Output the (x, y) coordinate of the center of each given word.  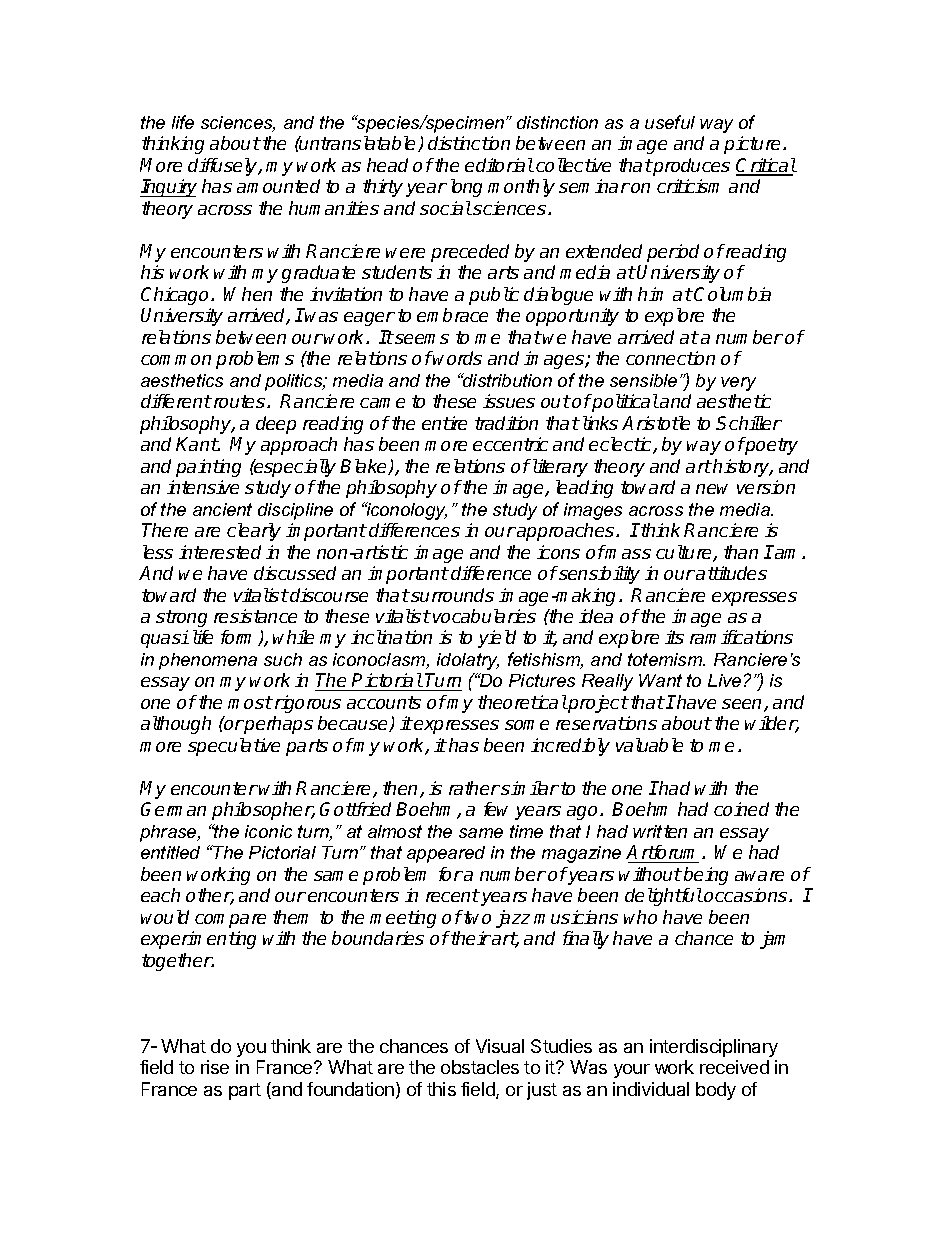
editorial (499, 165)
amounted (278, 186)
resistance (255, 616)
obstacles (480, 1067)
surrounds (452, 595)
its (674, 637)
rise (215, 1067)
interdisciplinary (714, 1048)
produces (690, 167)
